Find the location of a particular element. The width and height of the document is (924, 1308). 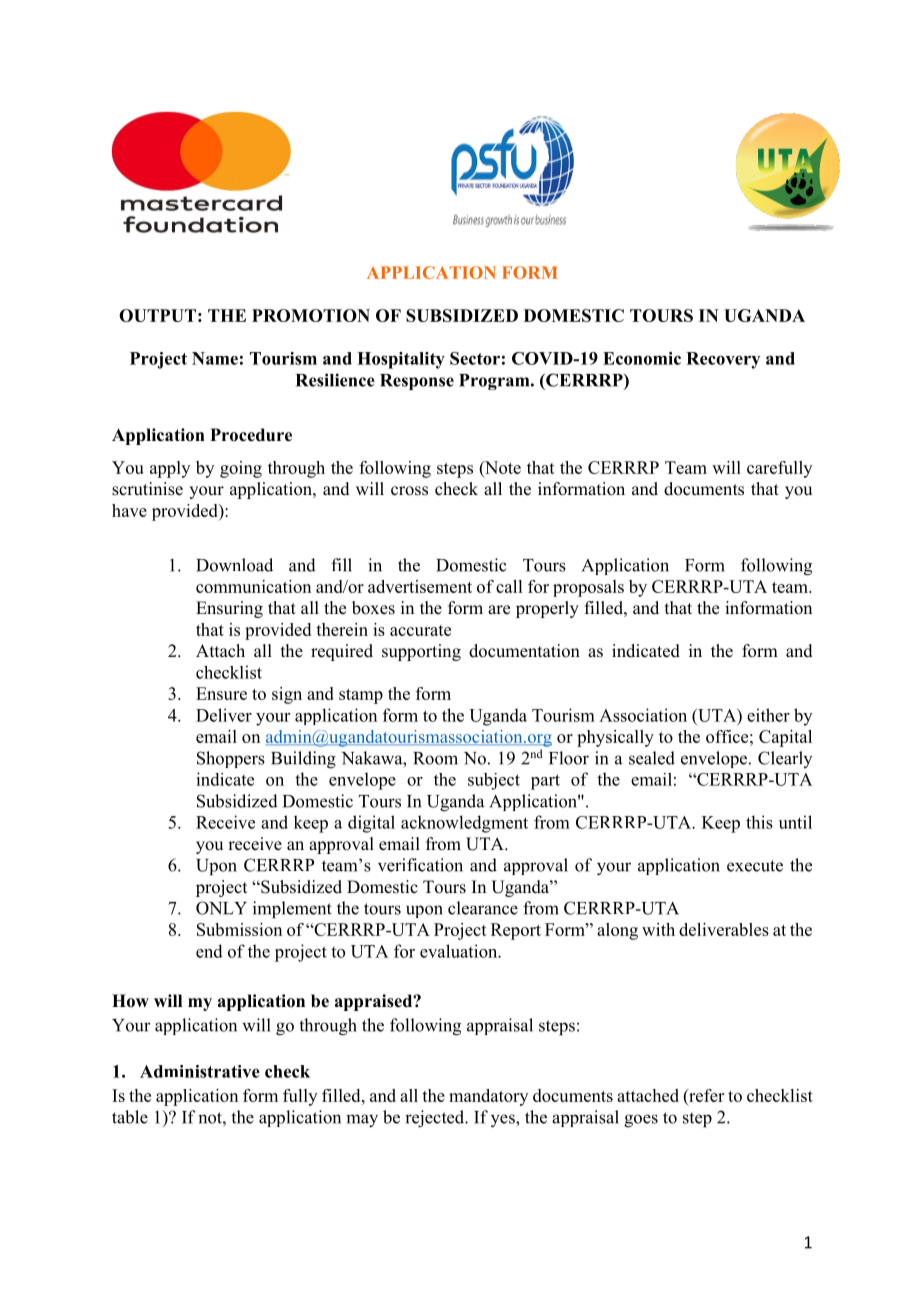

proposals is located at coordinates (588, 588).
